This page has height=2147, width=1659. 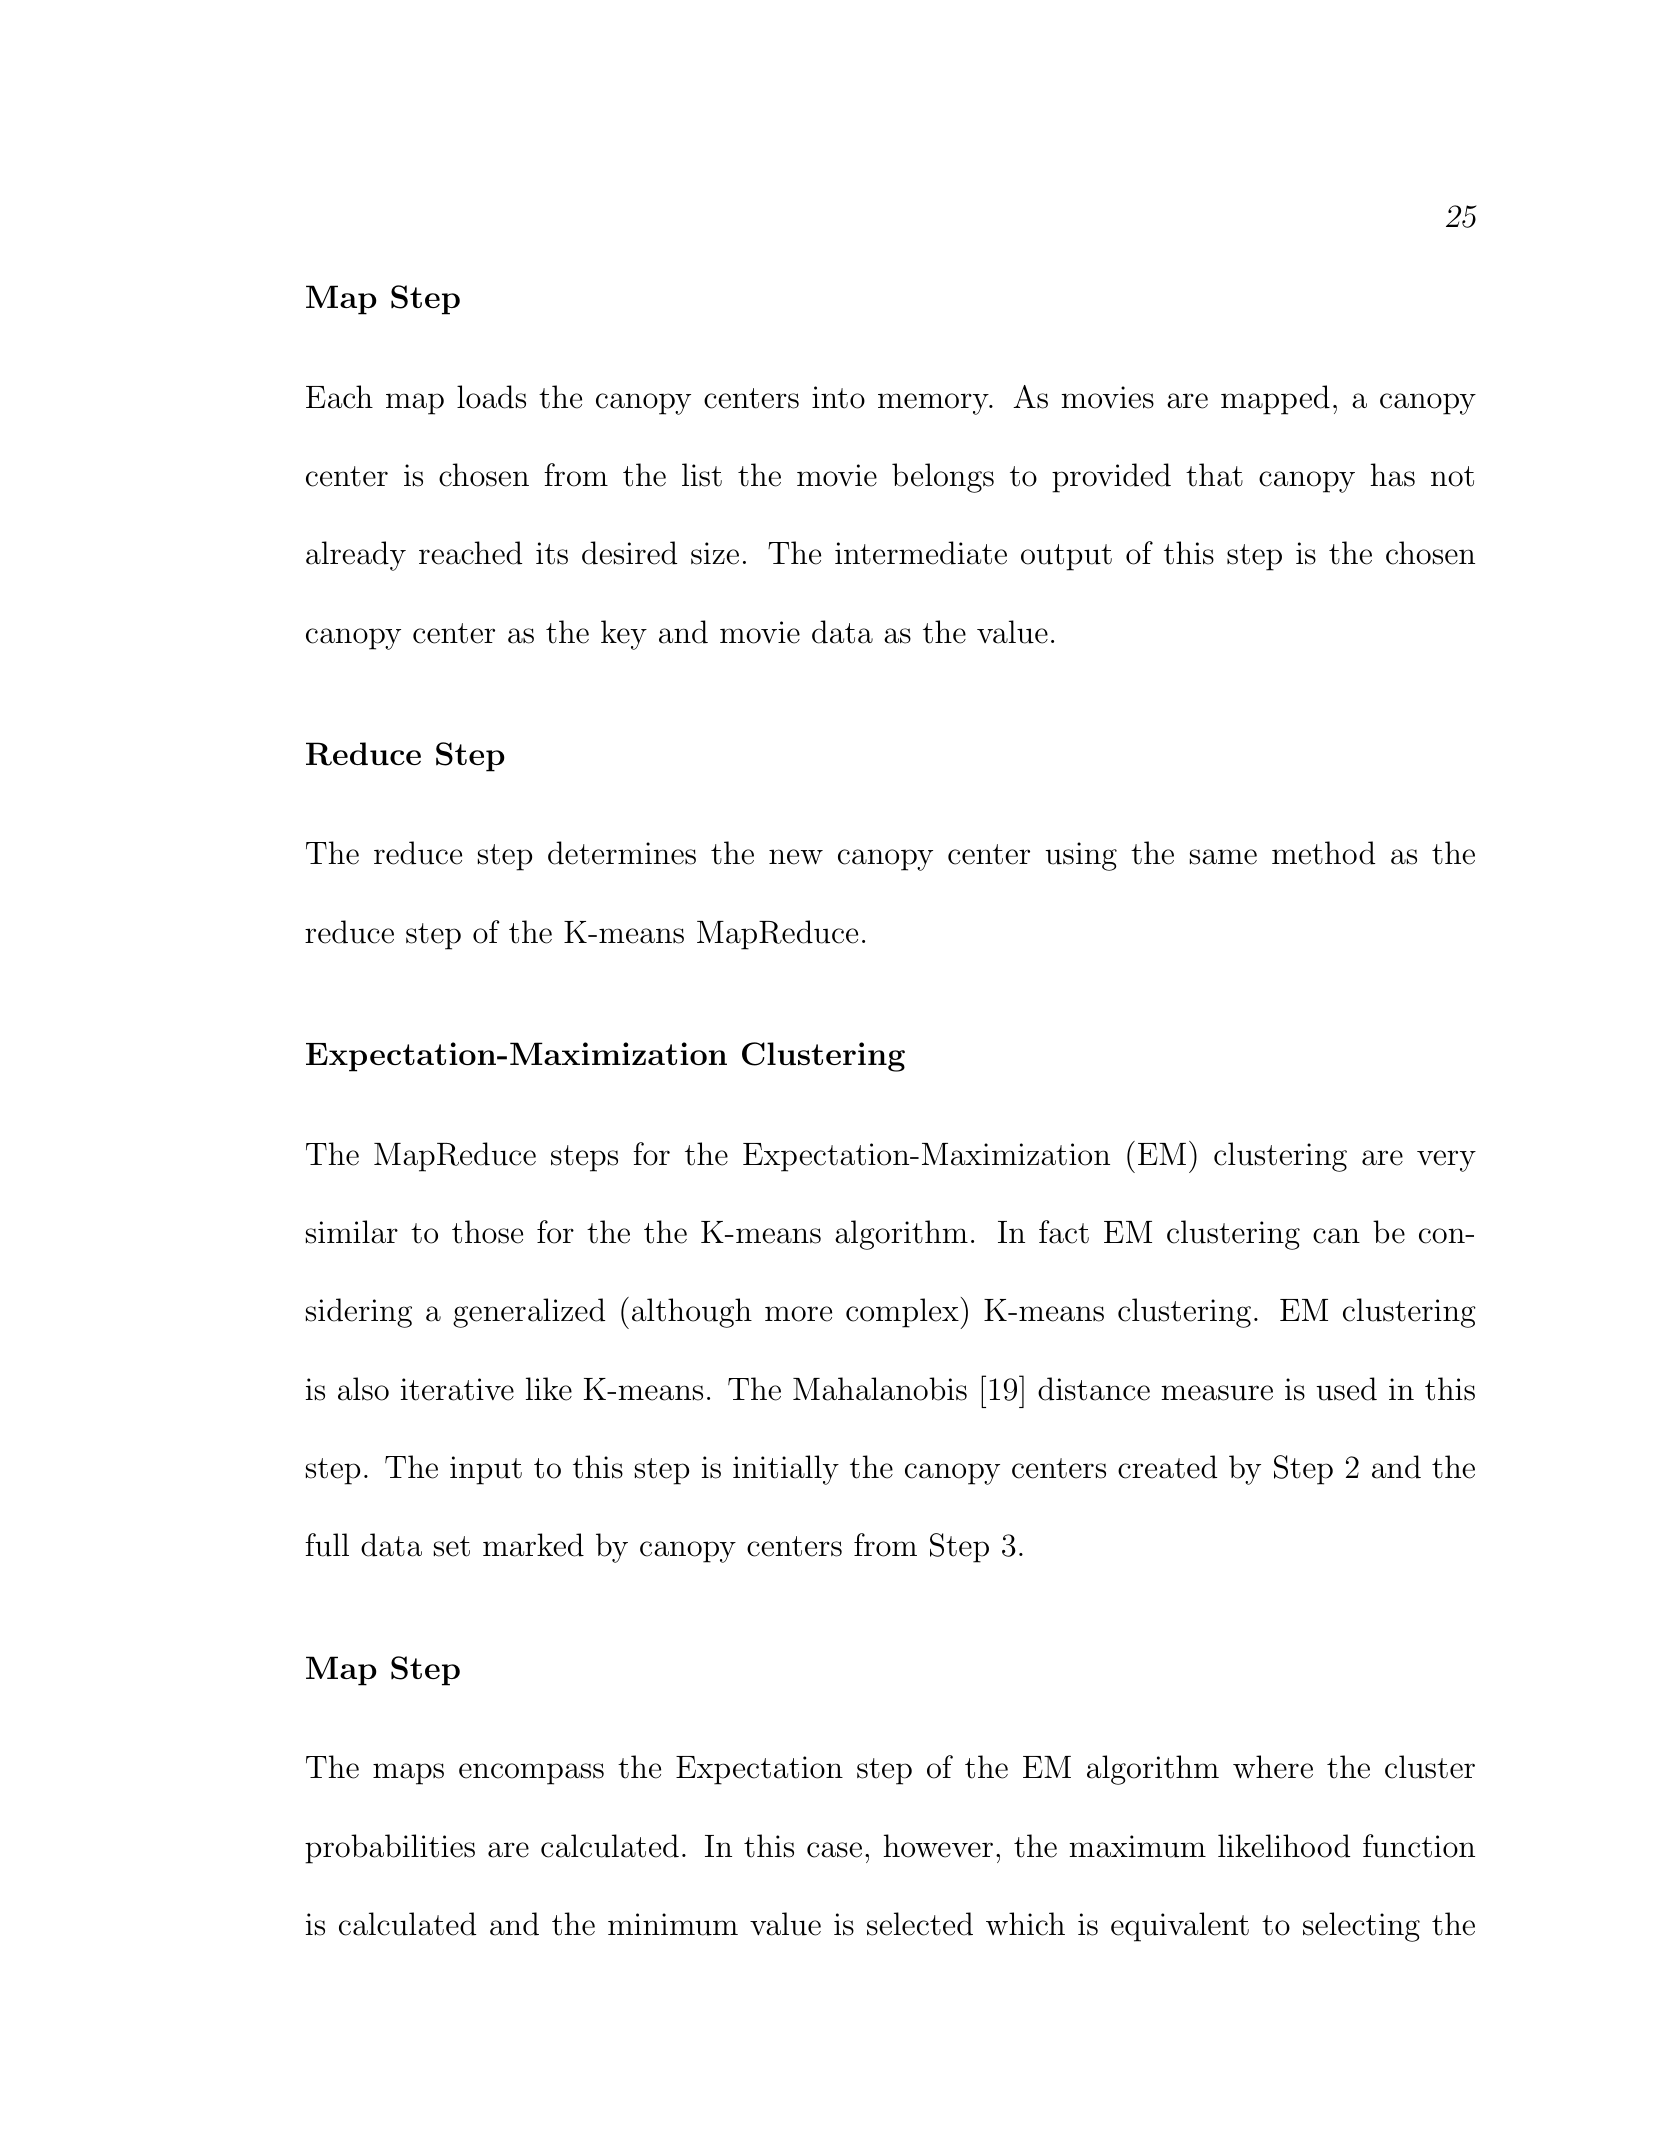 What do you see at coordinates (920, 1924) in the page?
I see `selected` at bounding box center [920, 1924].
